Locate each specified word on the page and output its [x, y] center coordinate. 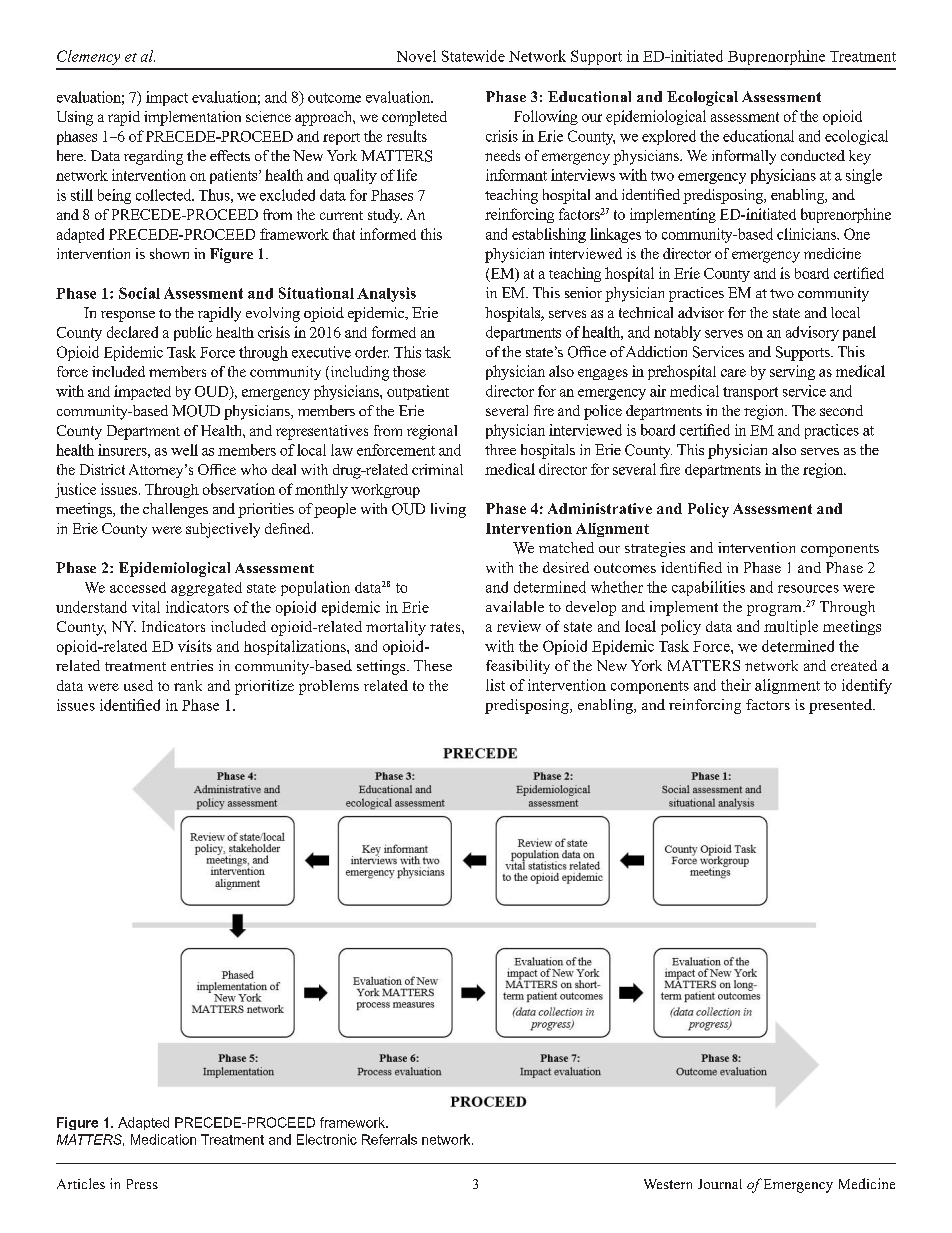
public [193, 333]
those [409, 371]
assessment [745, 117]
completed [414, 118]
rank [188, 685]
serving [792, 372]
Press [142, 1184]
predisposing [528, 706]
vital [146, 607]
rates [446, 627]
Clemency [88, 57]
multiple [791, 627]
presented [841, 706]
